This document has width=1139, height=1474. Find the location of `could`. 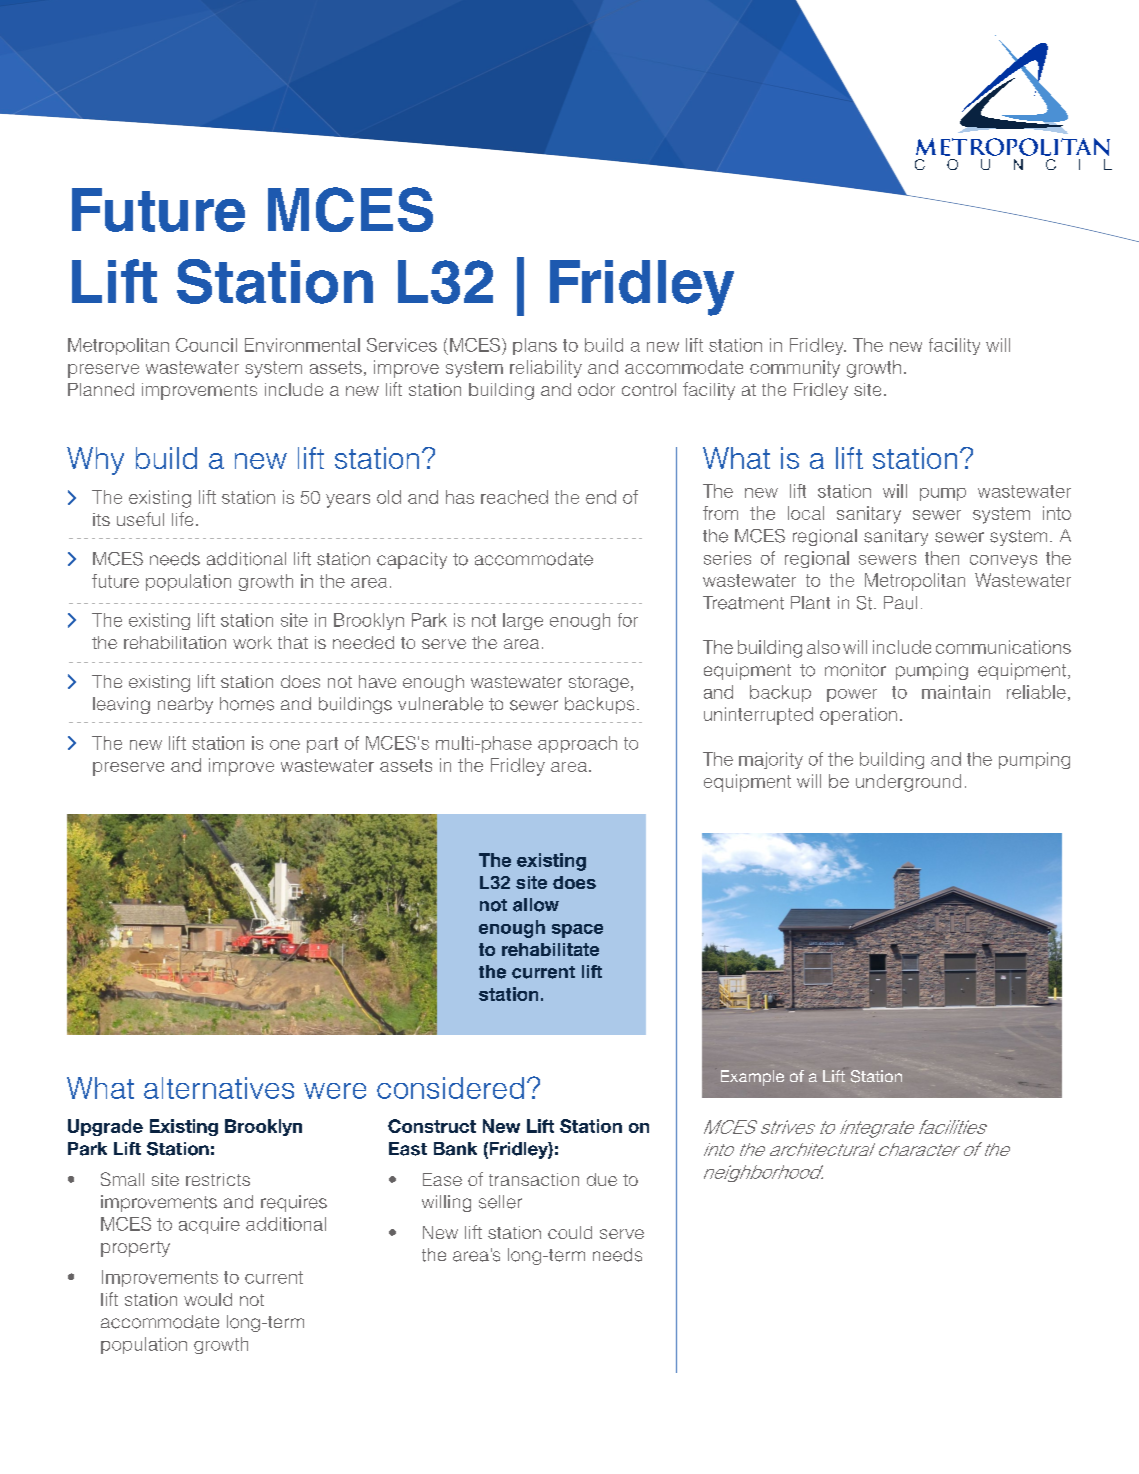

could is located at coordinates (570, 1232).
